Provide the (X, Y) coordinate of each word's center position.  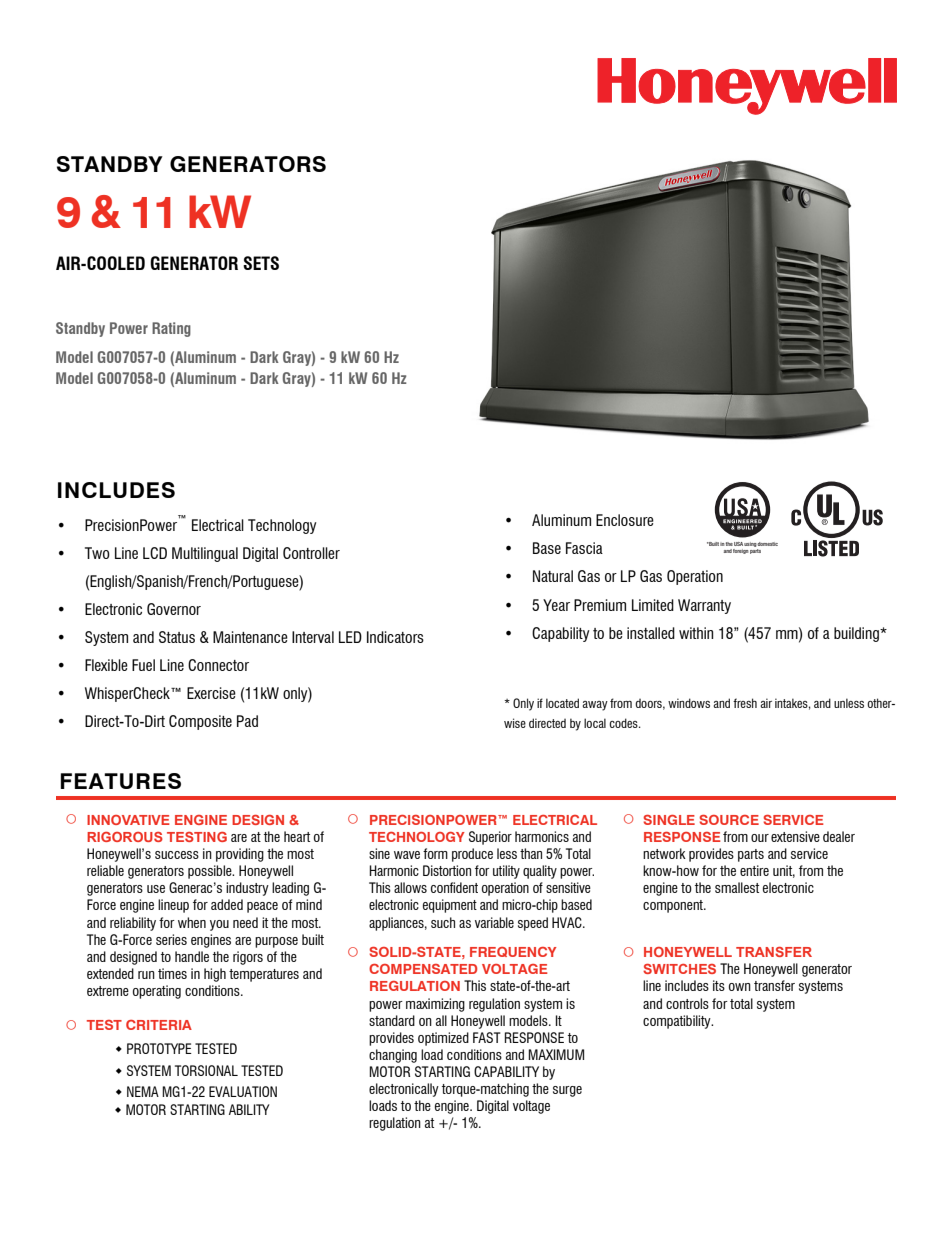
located (562, 703)
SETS (261, 263)
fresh (745, 703)
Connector (218, 665)
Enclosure (625, 520)
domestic (767, 544)
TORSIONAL (206, 1070)
